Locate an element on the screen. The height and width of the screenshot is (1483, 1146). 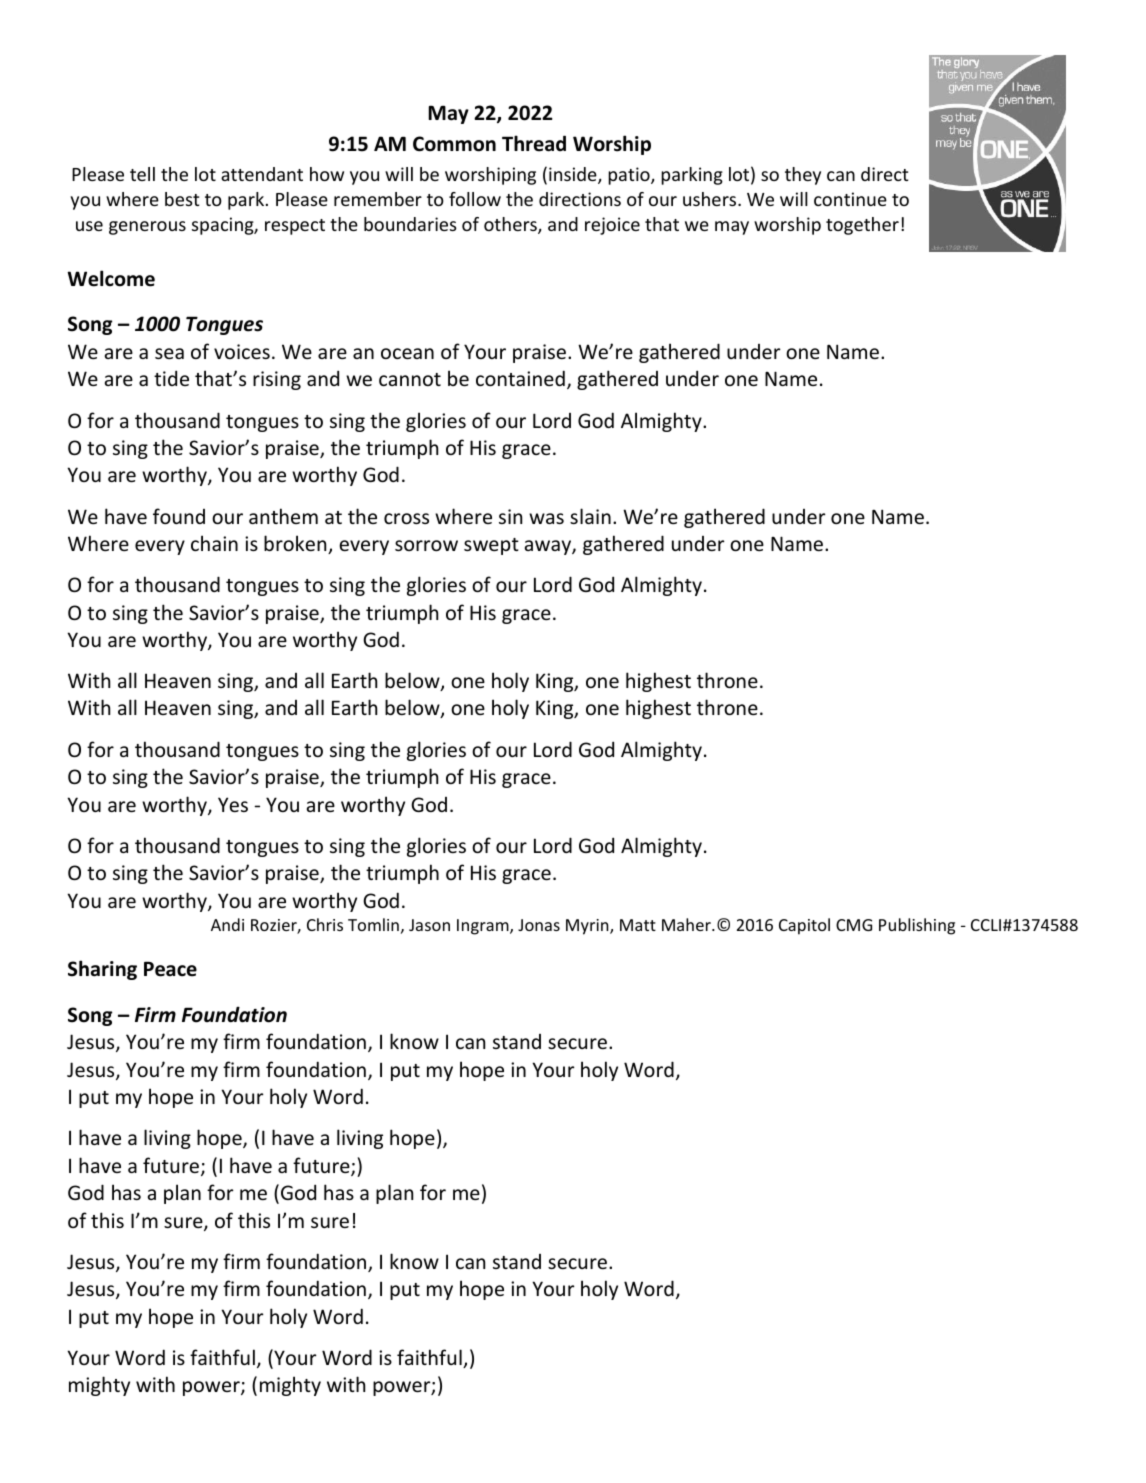
slain is located at coordinates (590, 516).
